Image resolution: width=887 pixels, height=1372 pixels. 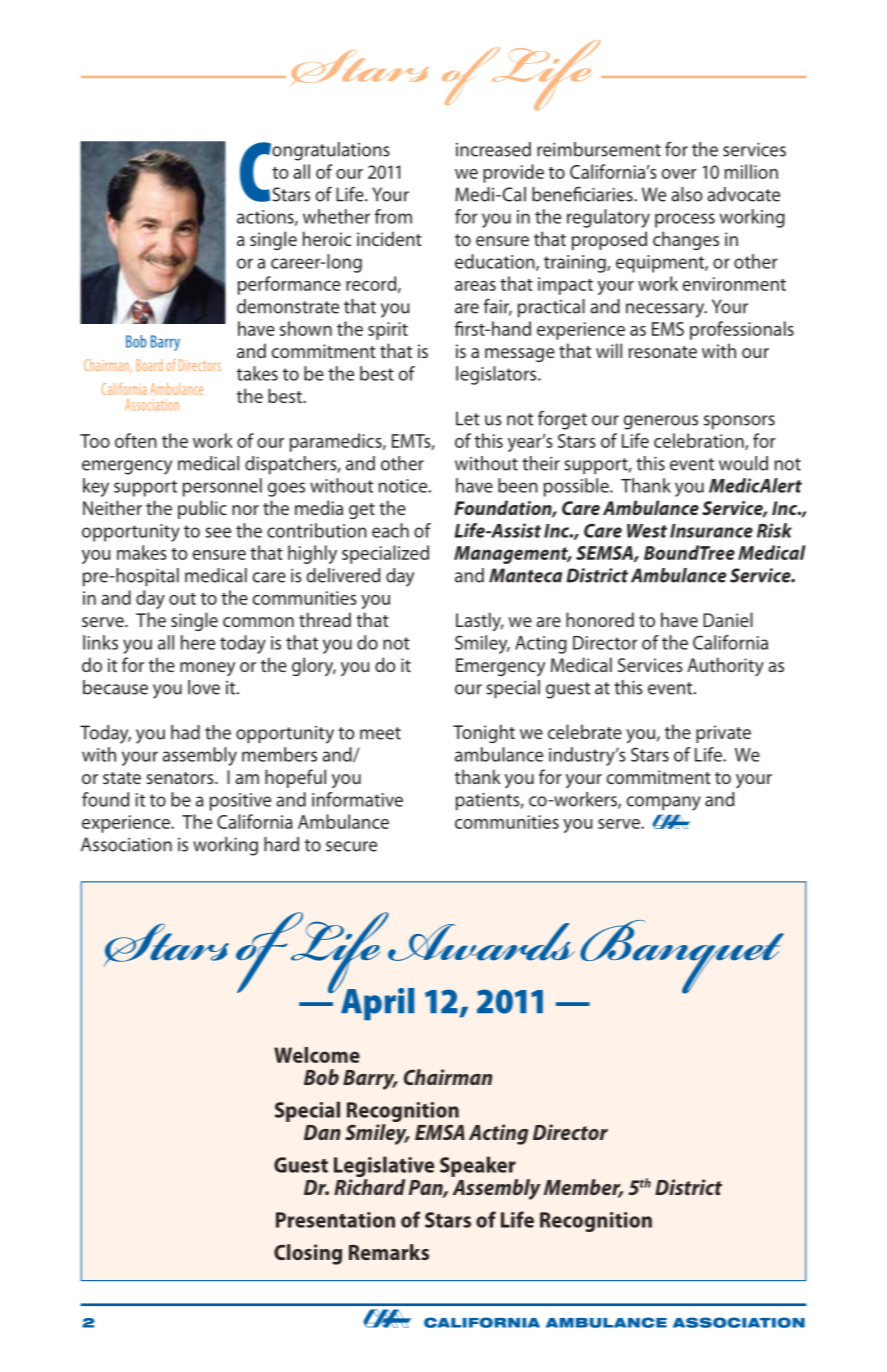 I want to click on Remarks, so click(x=389, y=1252).
